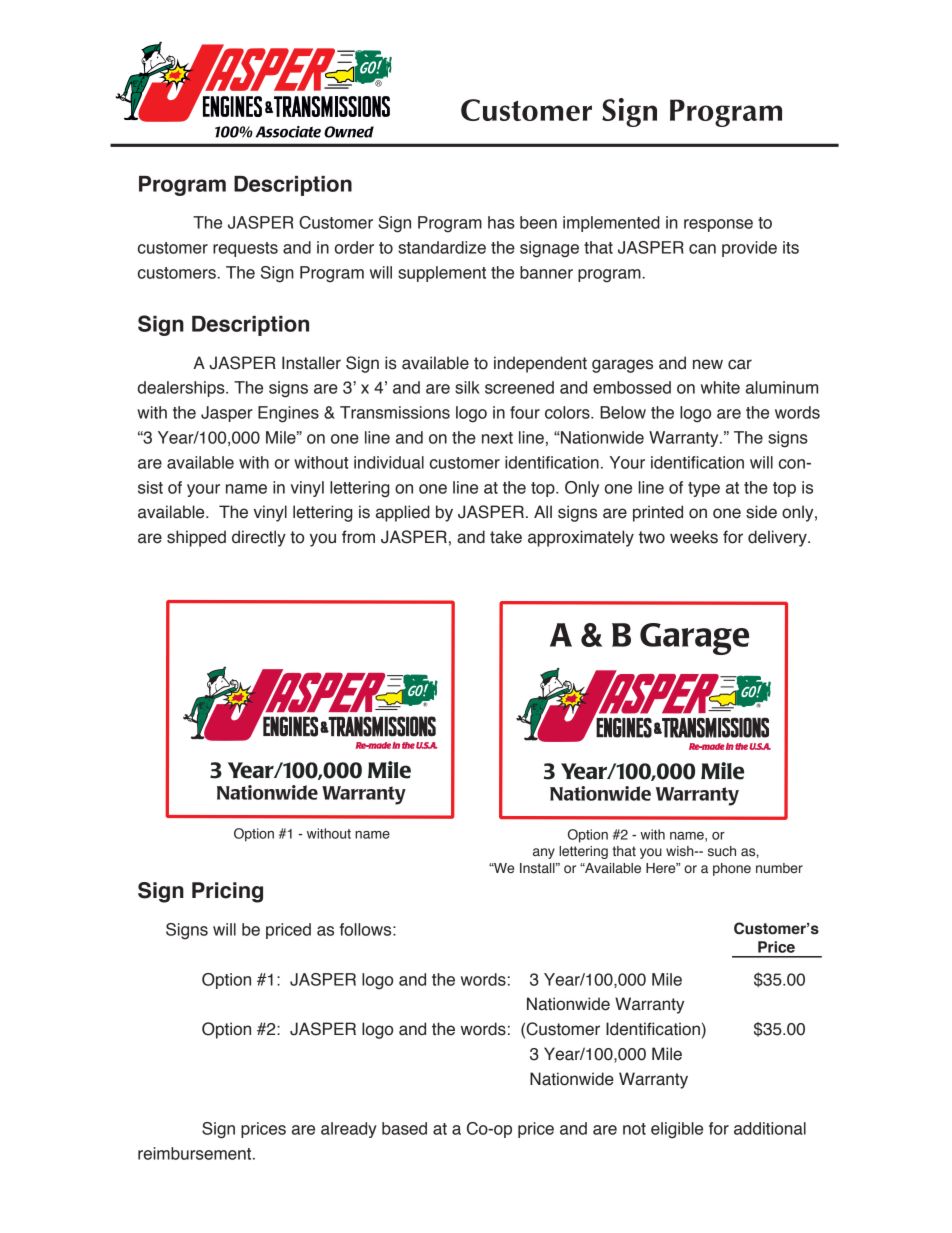  I want to click on has, so click(501, 222).
